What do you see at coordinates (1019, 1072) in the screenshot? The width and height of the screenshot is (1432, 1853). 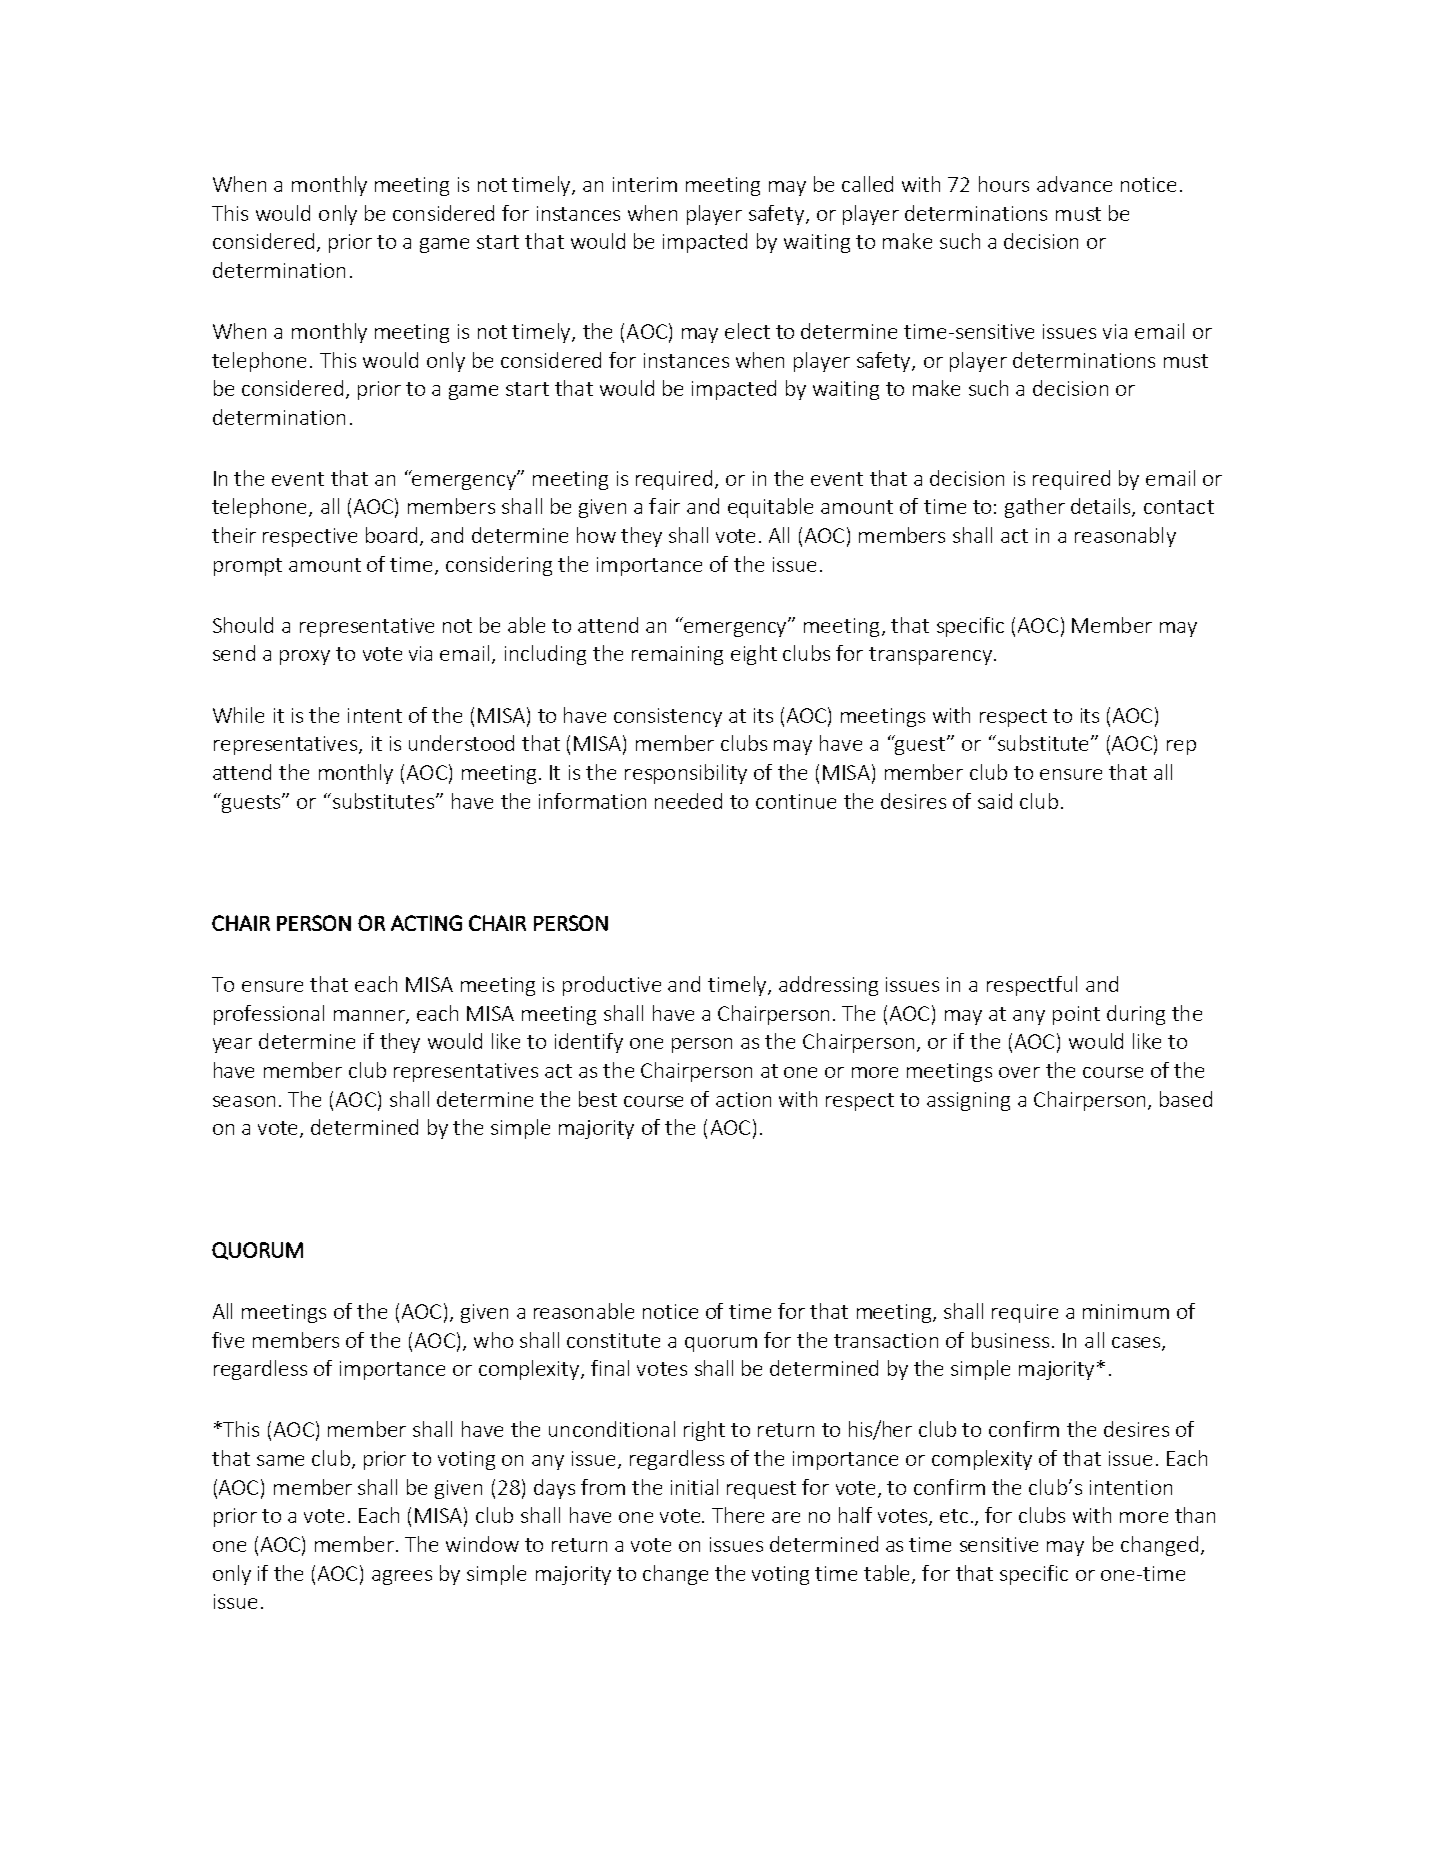 I see `over` at bounding box center [1019, 1072].
